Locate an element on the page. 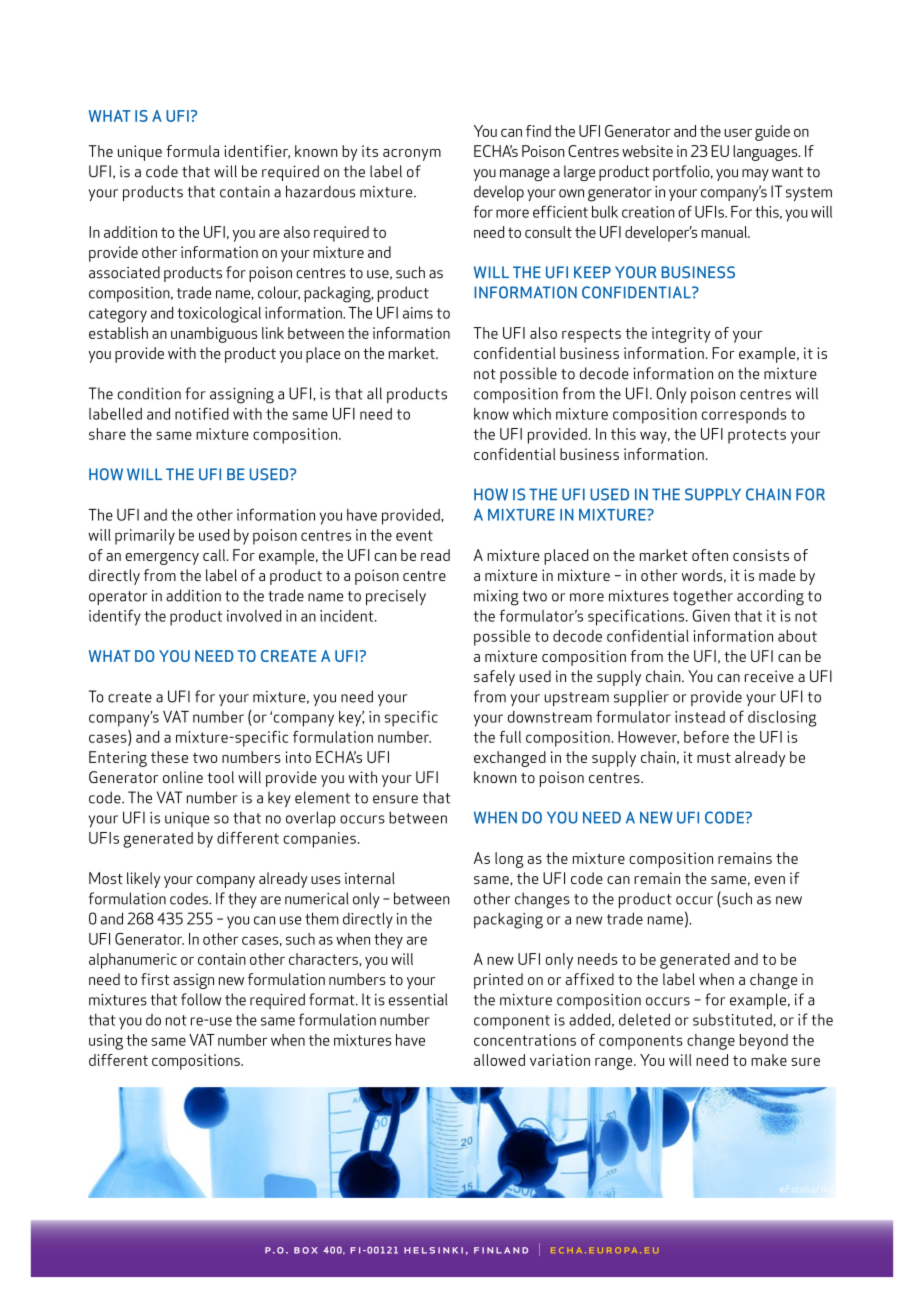 Image resolution: width=924 pixels, height=1308 pixels. aims is located at coordinates (418, 313).
